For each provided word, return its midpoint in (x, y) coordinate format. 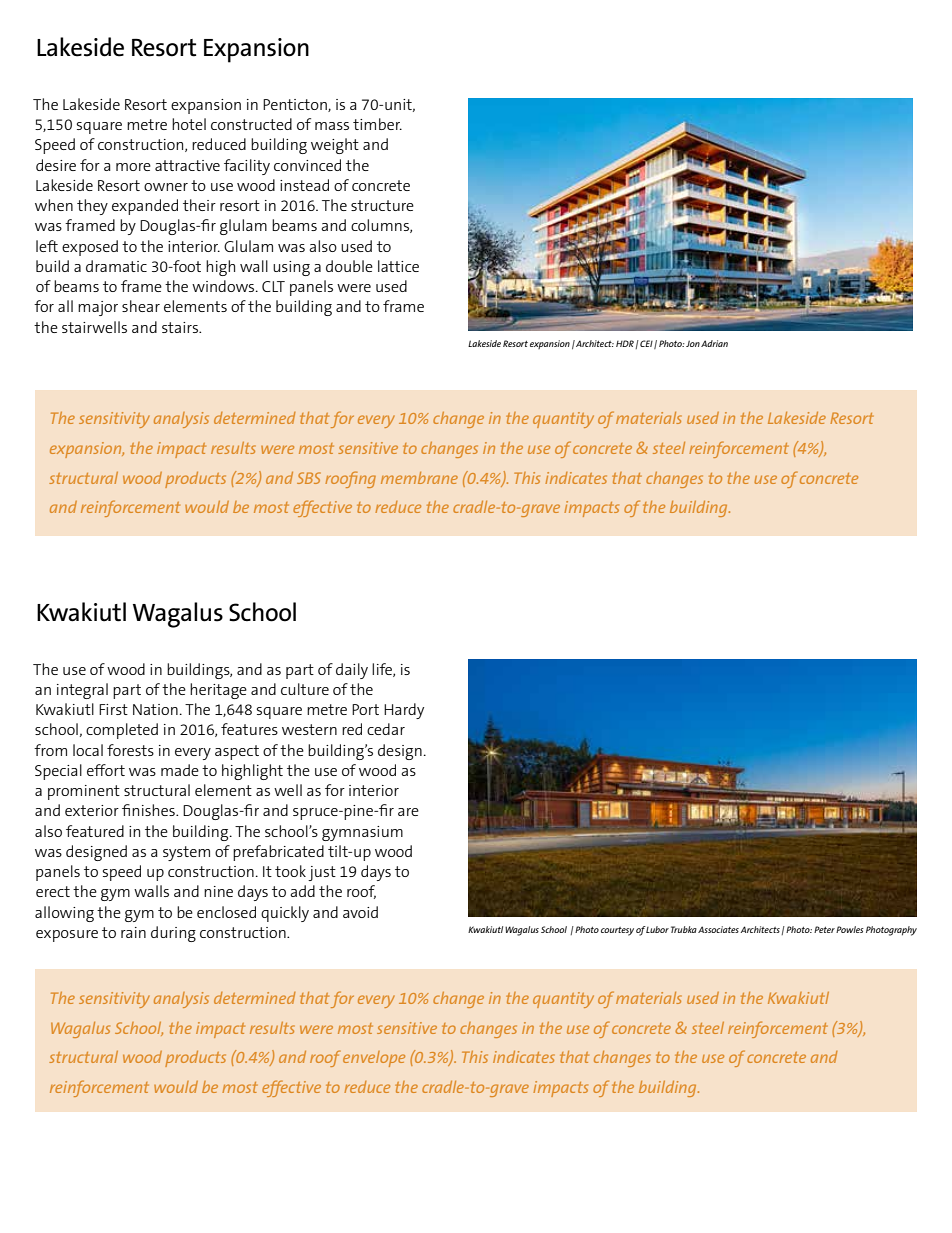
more (133, 167)
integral (82, 691)
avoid (360, 912)
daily (352, 671)
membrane (419, 478)
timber (377, 124)
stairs (181, 327)
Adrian (714, 343)
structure (382, 205)
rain (133, 932)
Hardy (404, 711)
